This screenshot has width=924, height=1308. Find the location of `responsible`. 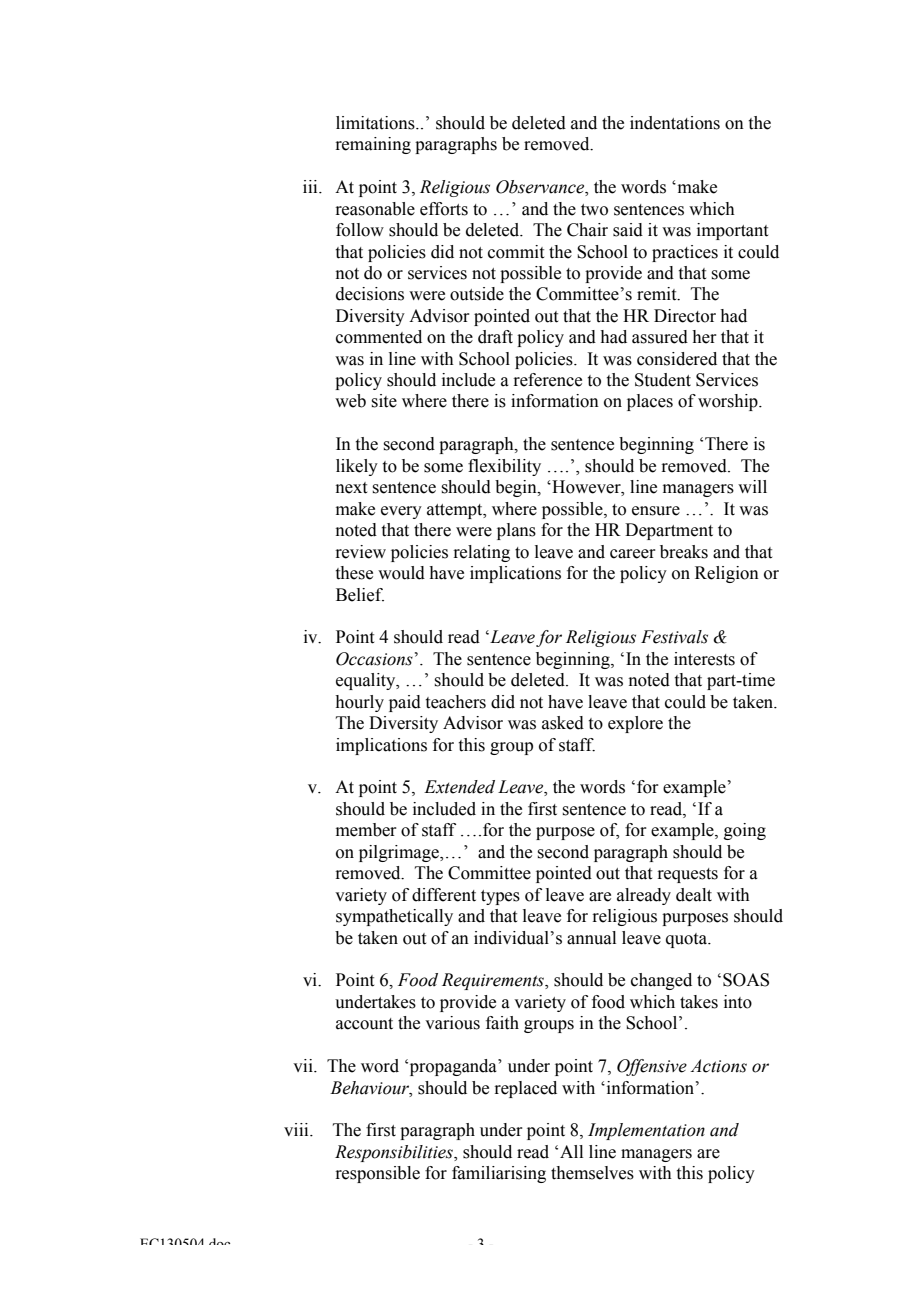

responsible is located at coordinates (377, 1174).
